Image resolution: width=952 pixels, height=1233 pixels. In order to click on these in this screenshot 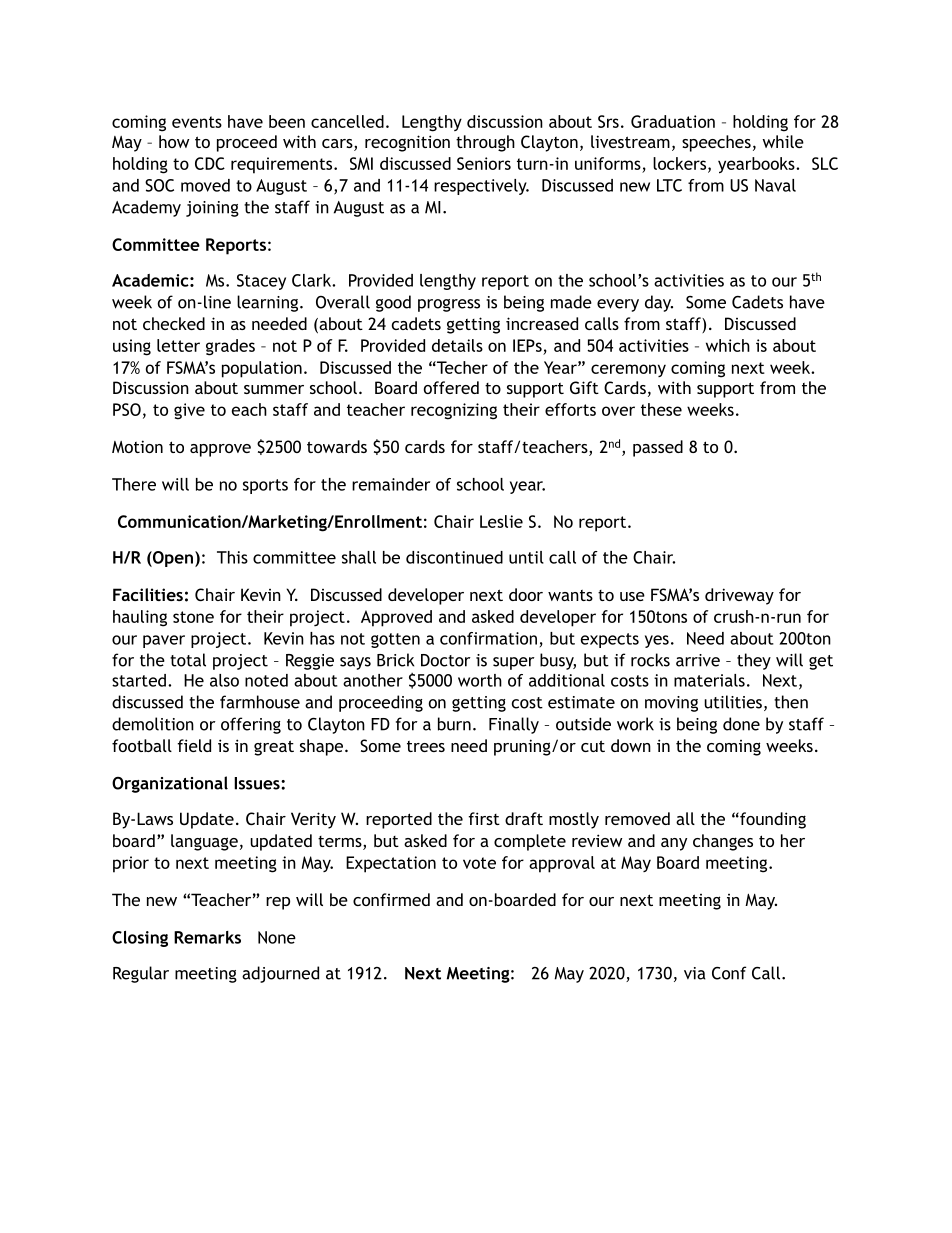, I will do `click(661, 409)`.
